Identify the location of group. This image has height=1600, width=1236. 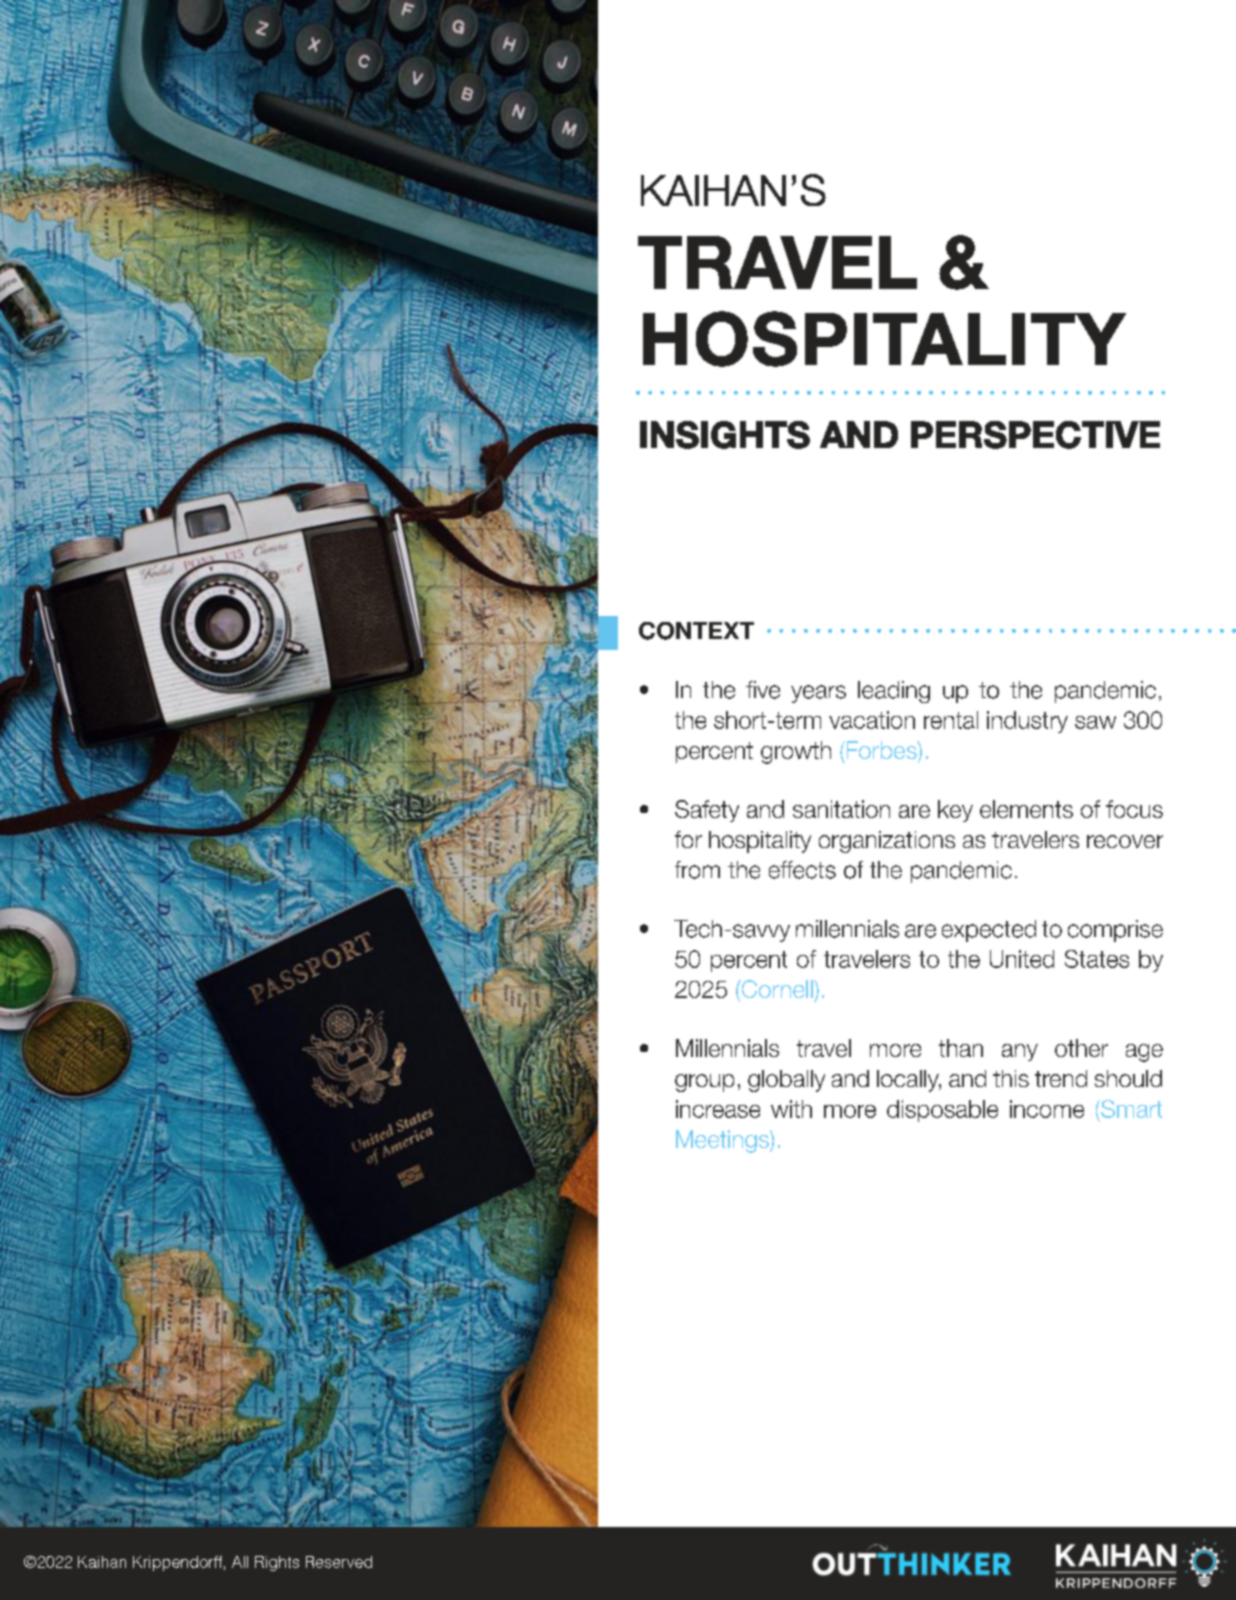
(704, 1083).
